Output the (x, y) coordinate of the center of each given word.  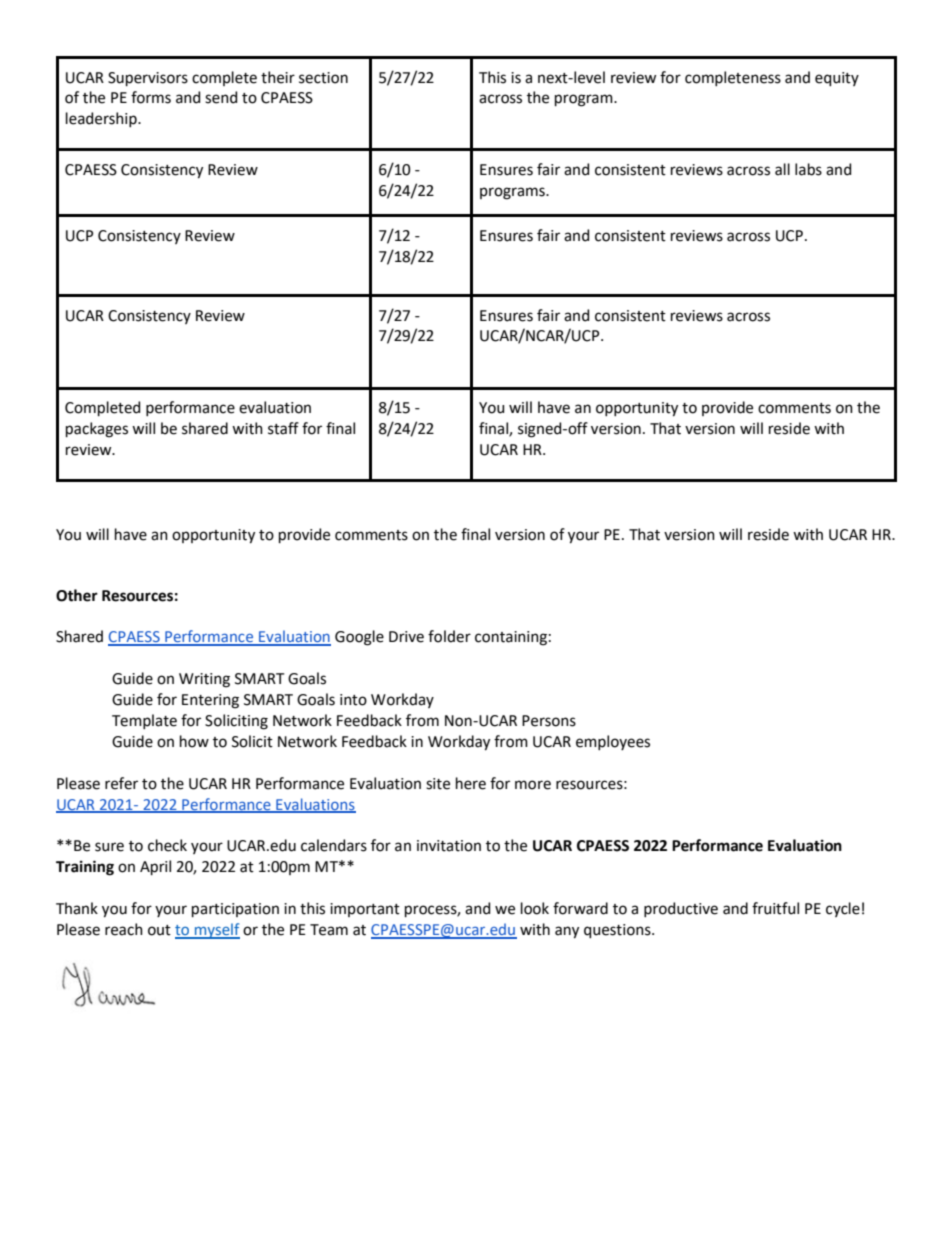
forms (151, 97)
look (535, 908)
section (323, 78)
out (159, 930)
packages (97, 430)
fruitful (775, 908)
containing (511, 638)
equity (837, 79)
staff (283, 428)
